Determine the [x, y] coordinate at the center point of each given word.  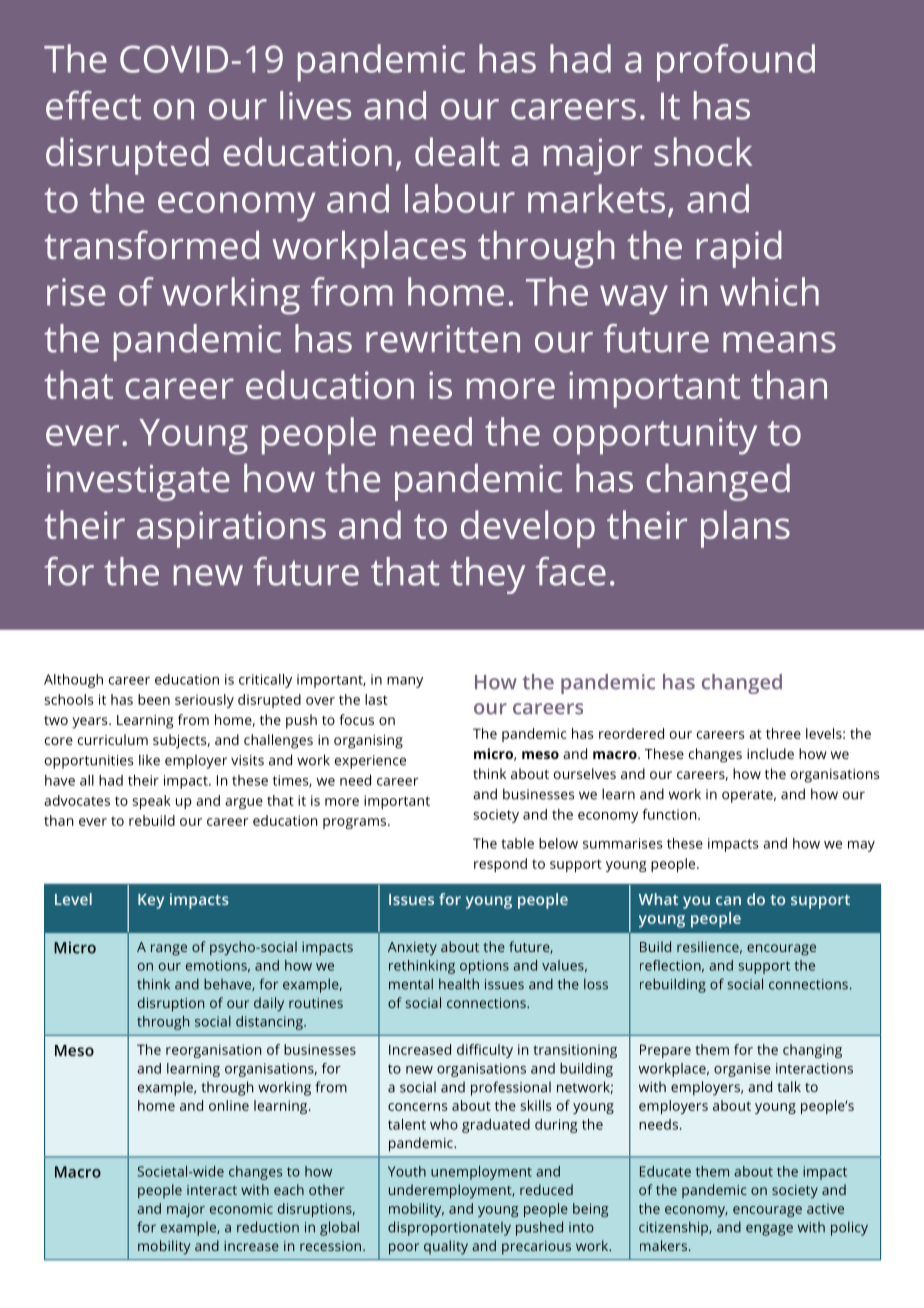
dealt [457, 151]
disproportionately [449, 1228]
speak [152, 802]
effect [93, 105]
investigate [138, 483]
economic [241, 1208]
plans [745, 529]
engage [769, 1230]
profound [736, 63]
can [728, 900]
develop [528, 529]
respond [500, 865]
